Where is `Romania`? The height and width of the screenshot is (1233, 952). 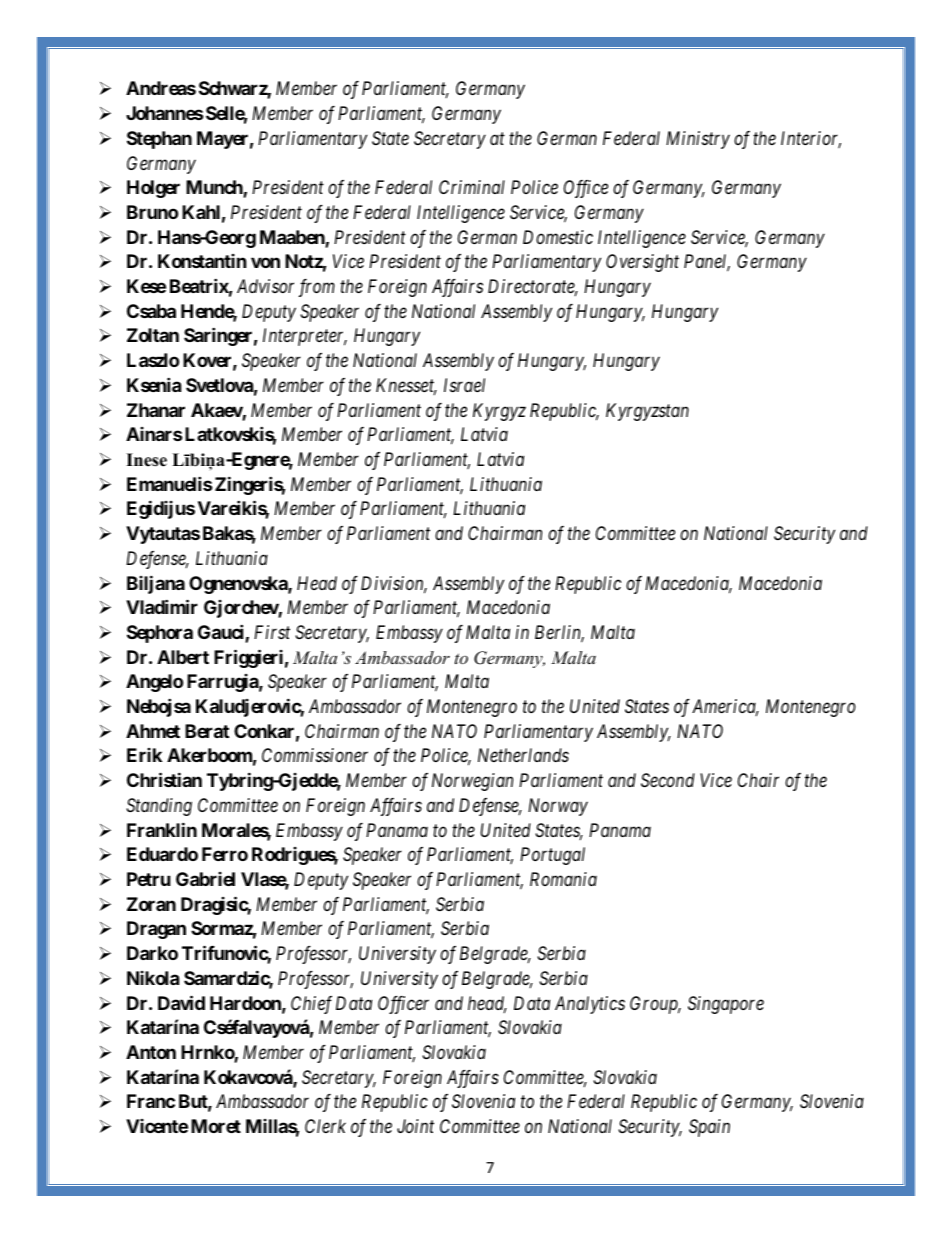 Romania is located at coordinates (563, 879).
